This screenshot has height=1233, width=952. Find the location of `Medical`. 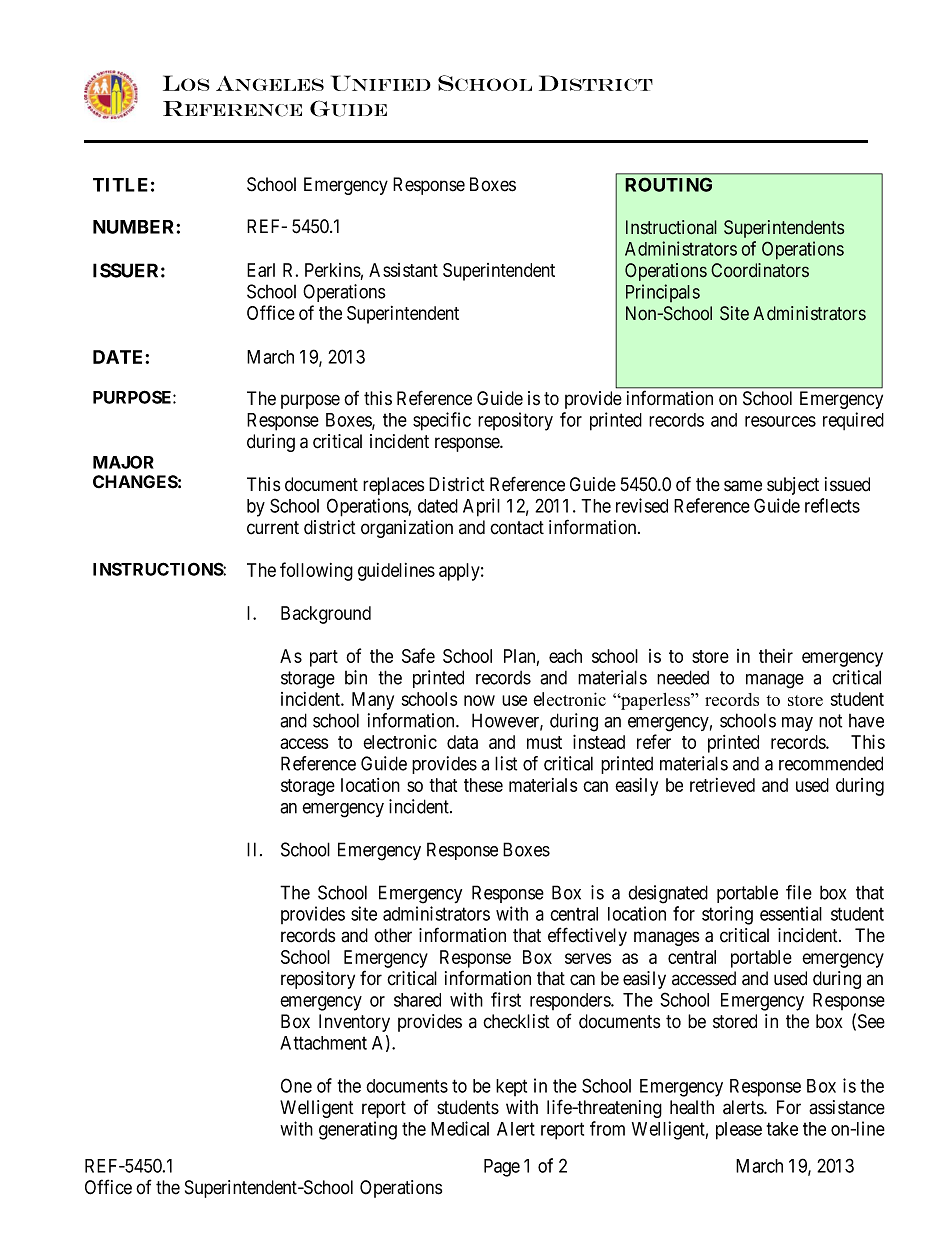

Medical is located at coordinates (460, 1128).
